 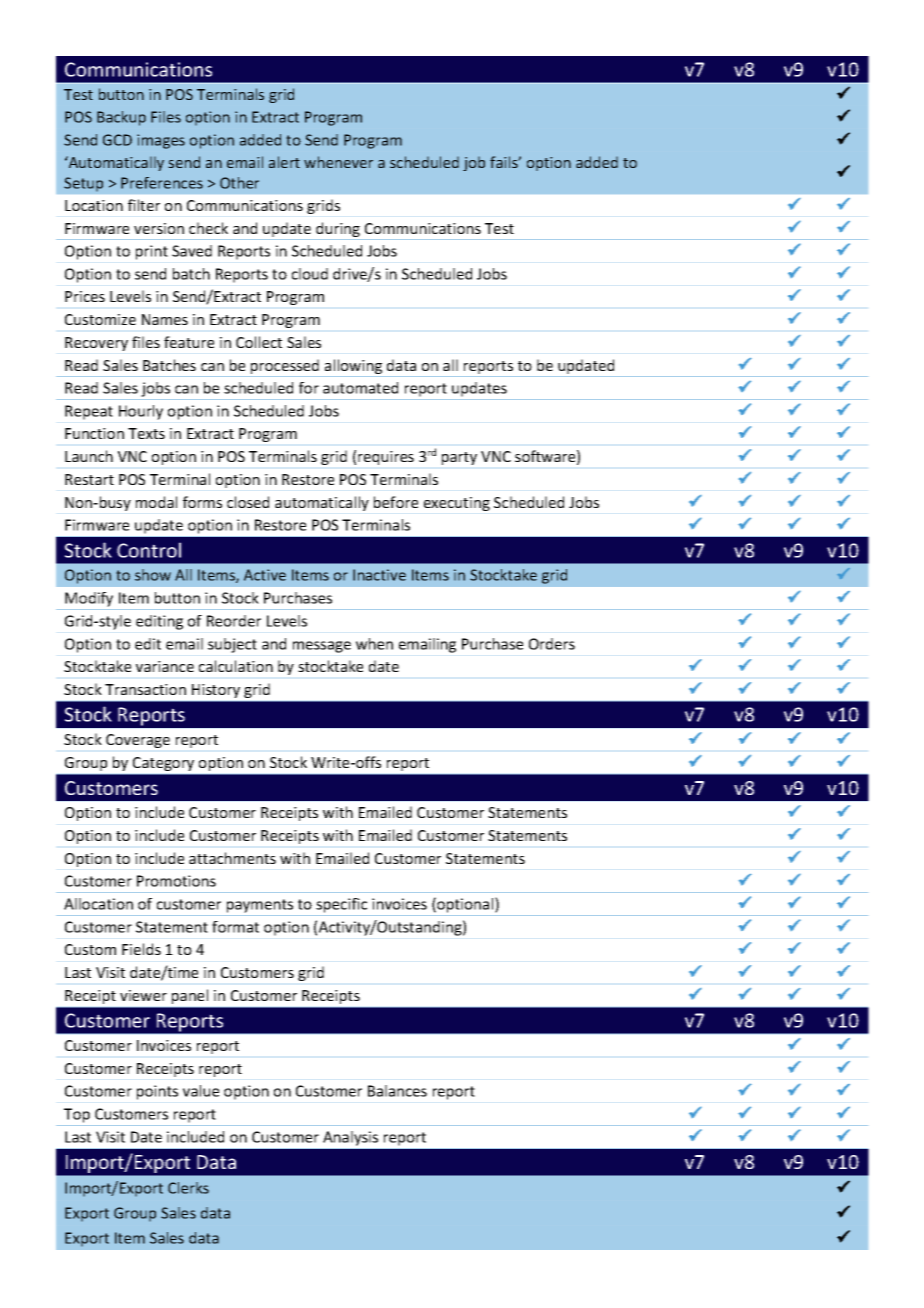 I want to click on Analysis, so click(x=350, y=1138).
